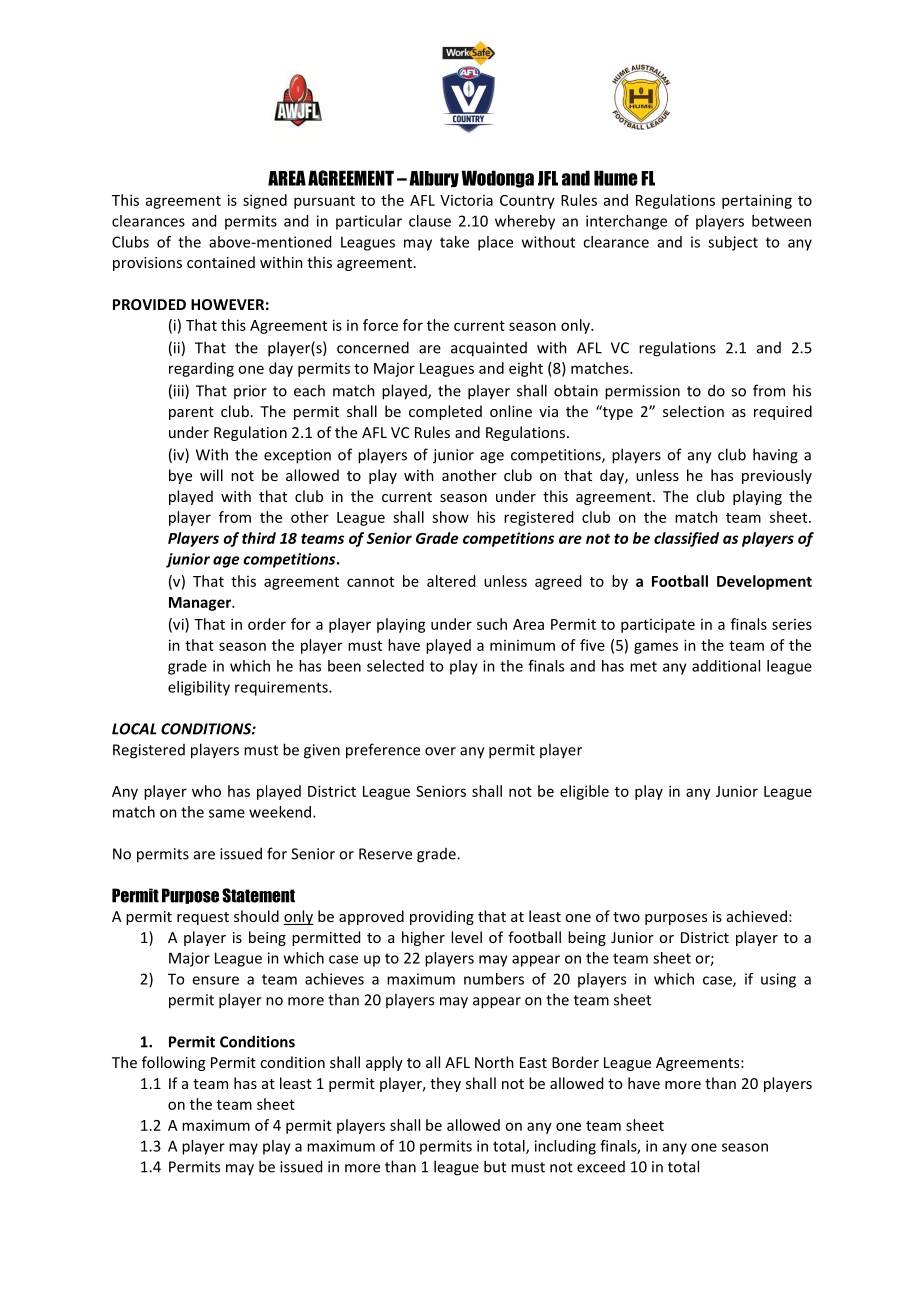  Describe the element at coordinates (199, 688) in the screenshot. I see `eligibility` at that location.
